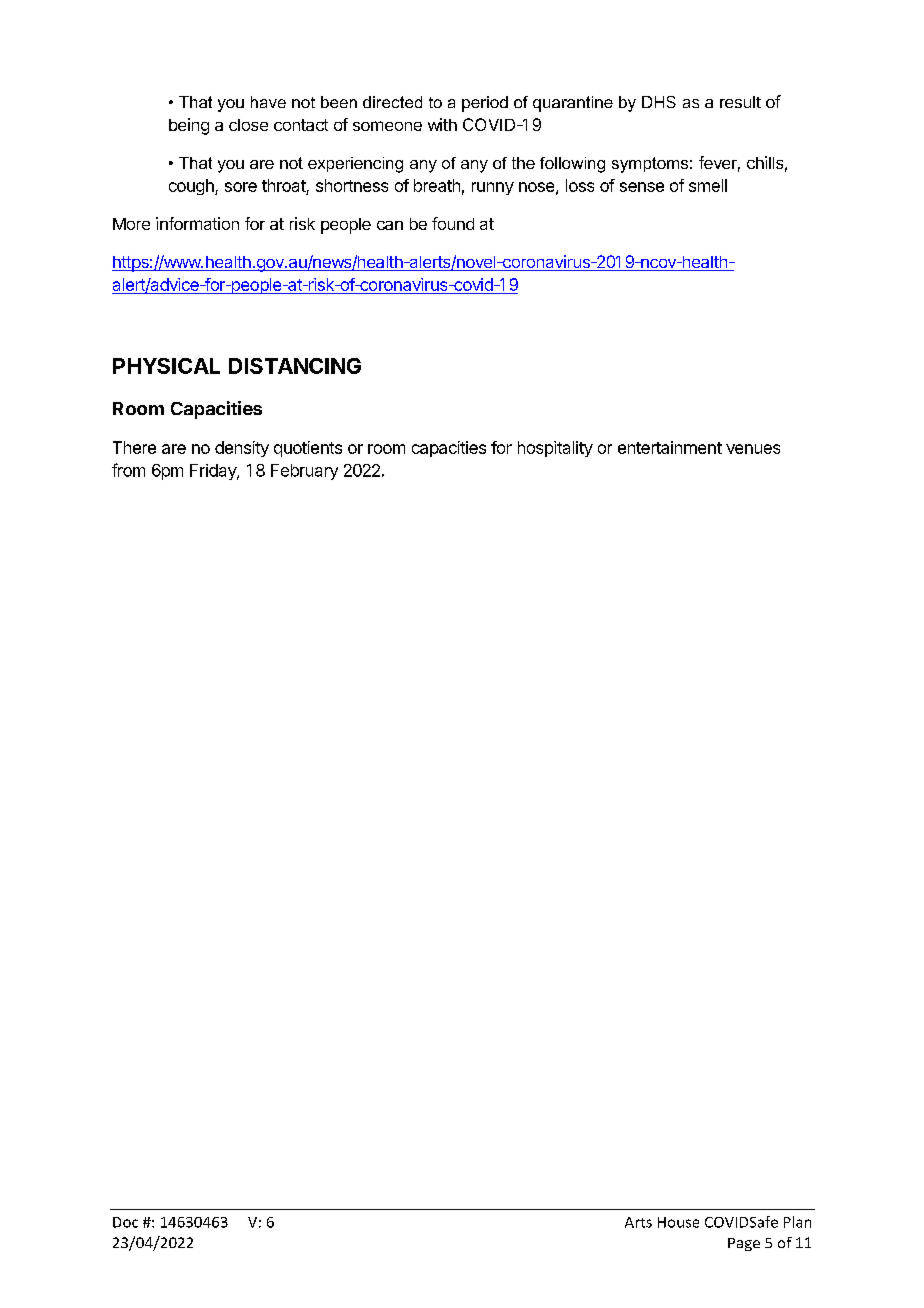 The image size is (924, 1308). What do you see at coordinates (189, 126) in the document?
I see `being` at bounding box center [189, 126].
